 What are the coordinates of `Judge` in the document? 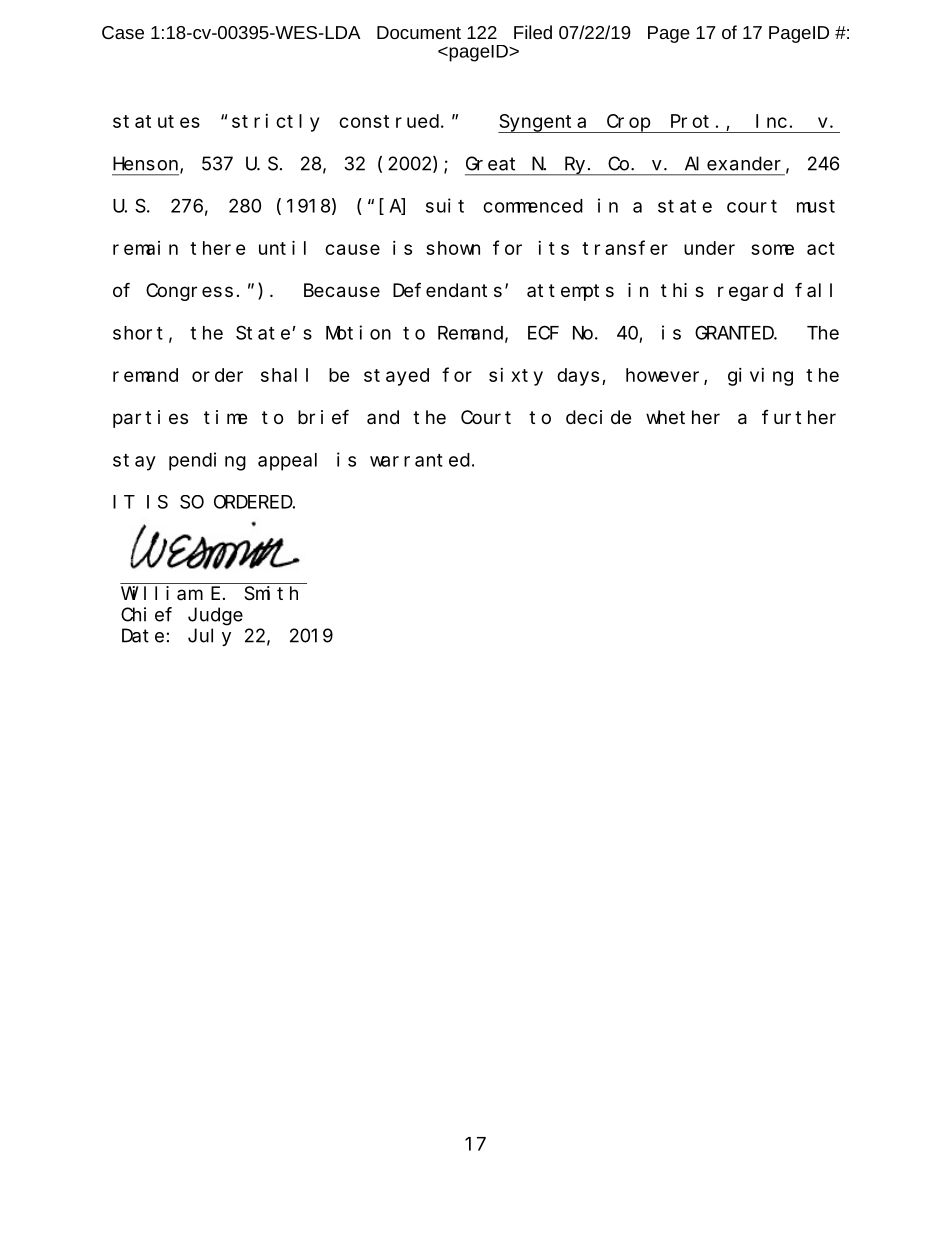 It's located at (215, 616).
